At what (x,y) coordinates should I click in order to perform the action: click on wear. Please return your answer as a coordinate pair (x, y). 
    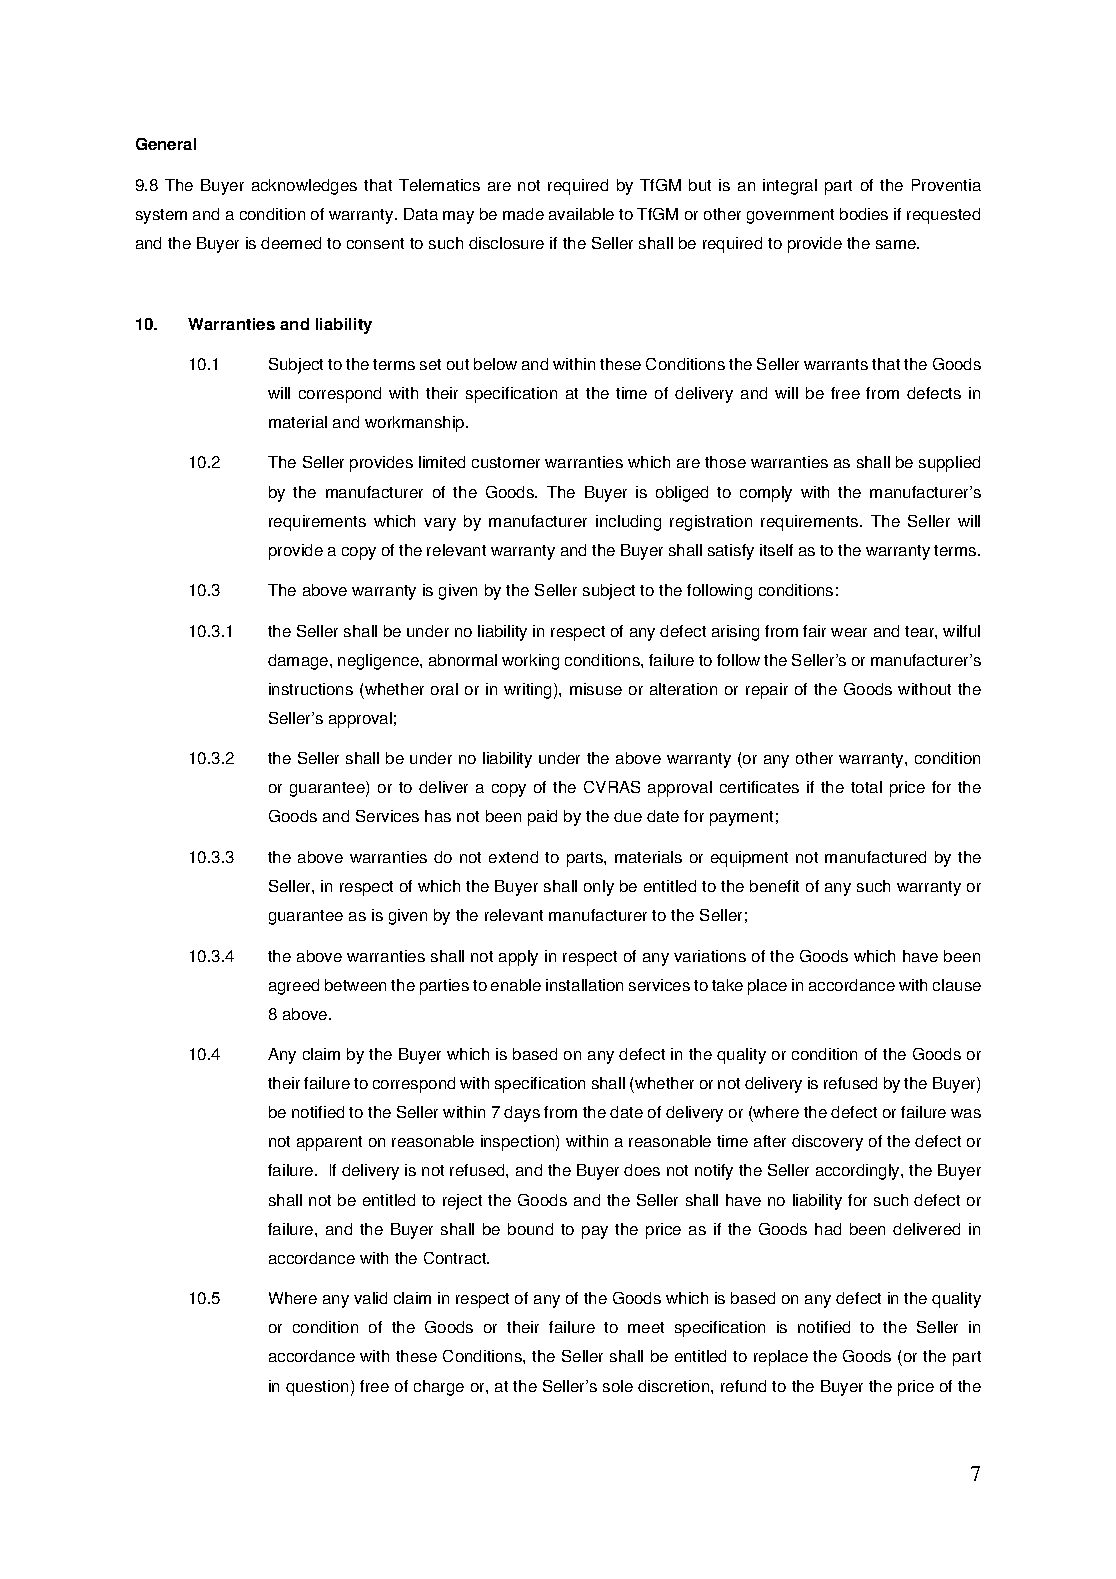
    Looking at the image, I should click on (849, 632).
